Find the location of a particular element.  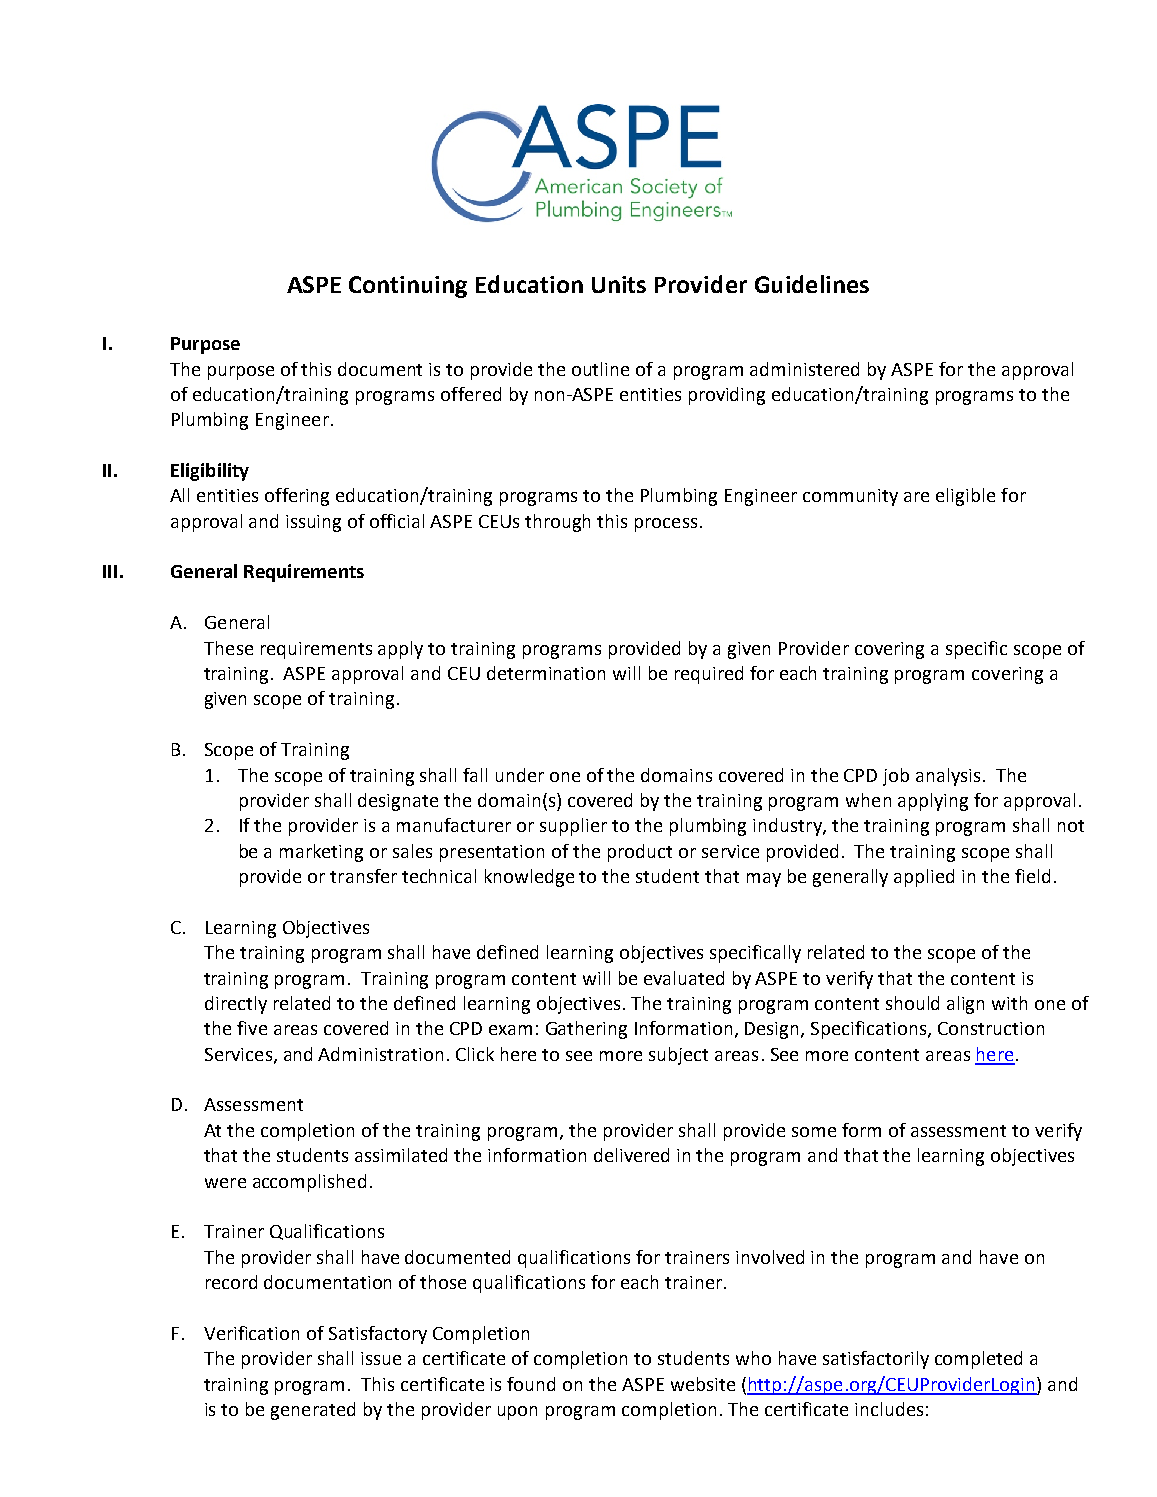

marketing is located at coordinates (321, 853).
